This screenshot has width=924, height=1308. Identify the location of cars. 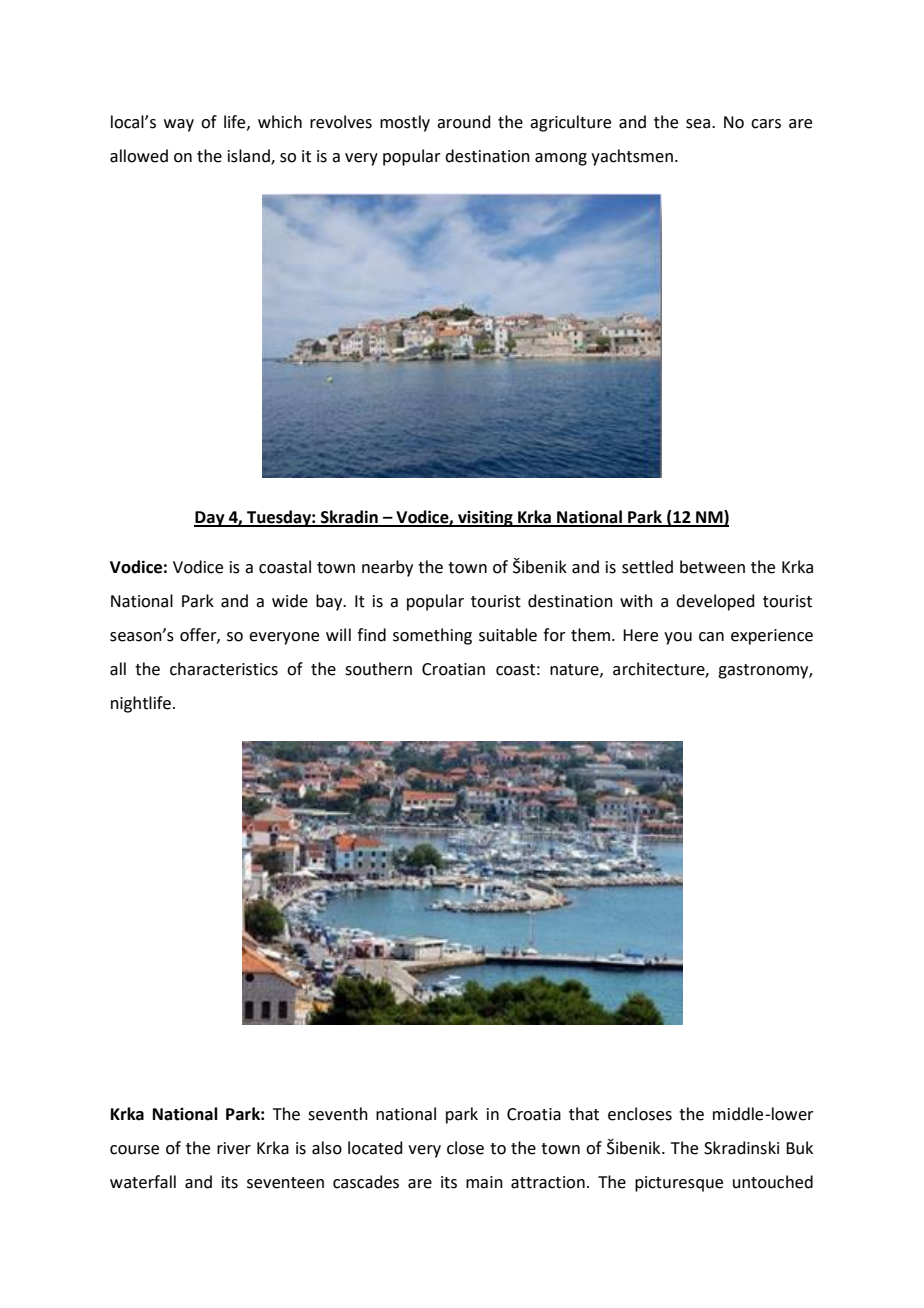
(766, 124).
